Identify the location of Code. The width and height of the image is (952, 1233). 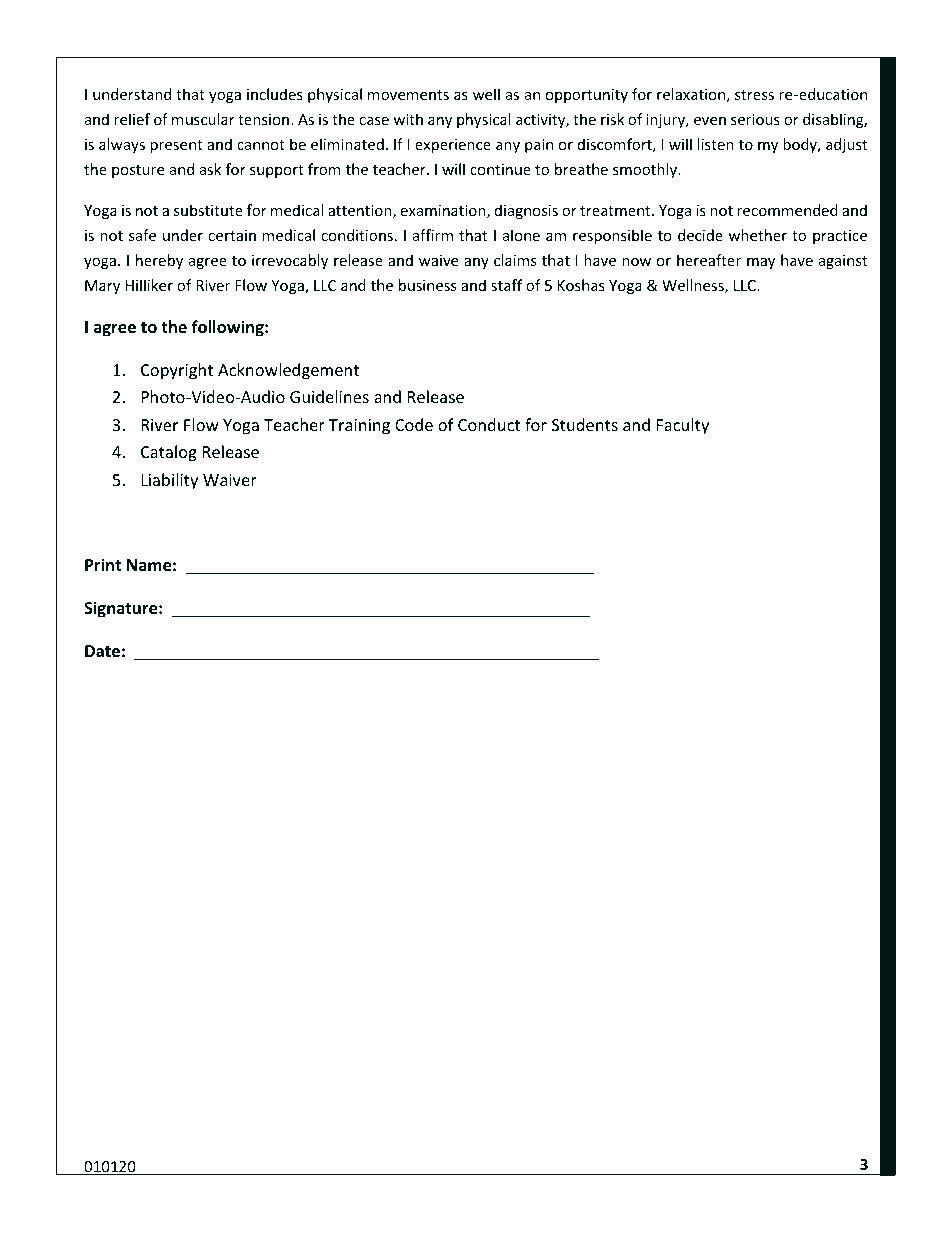
(414, 424).
